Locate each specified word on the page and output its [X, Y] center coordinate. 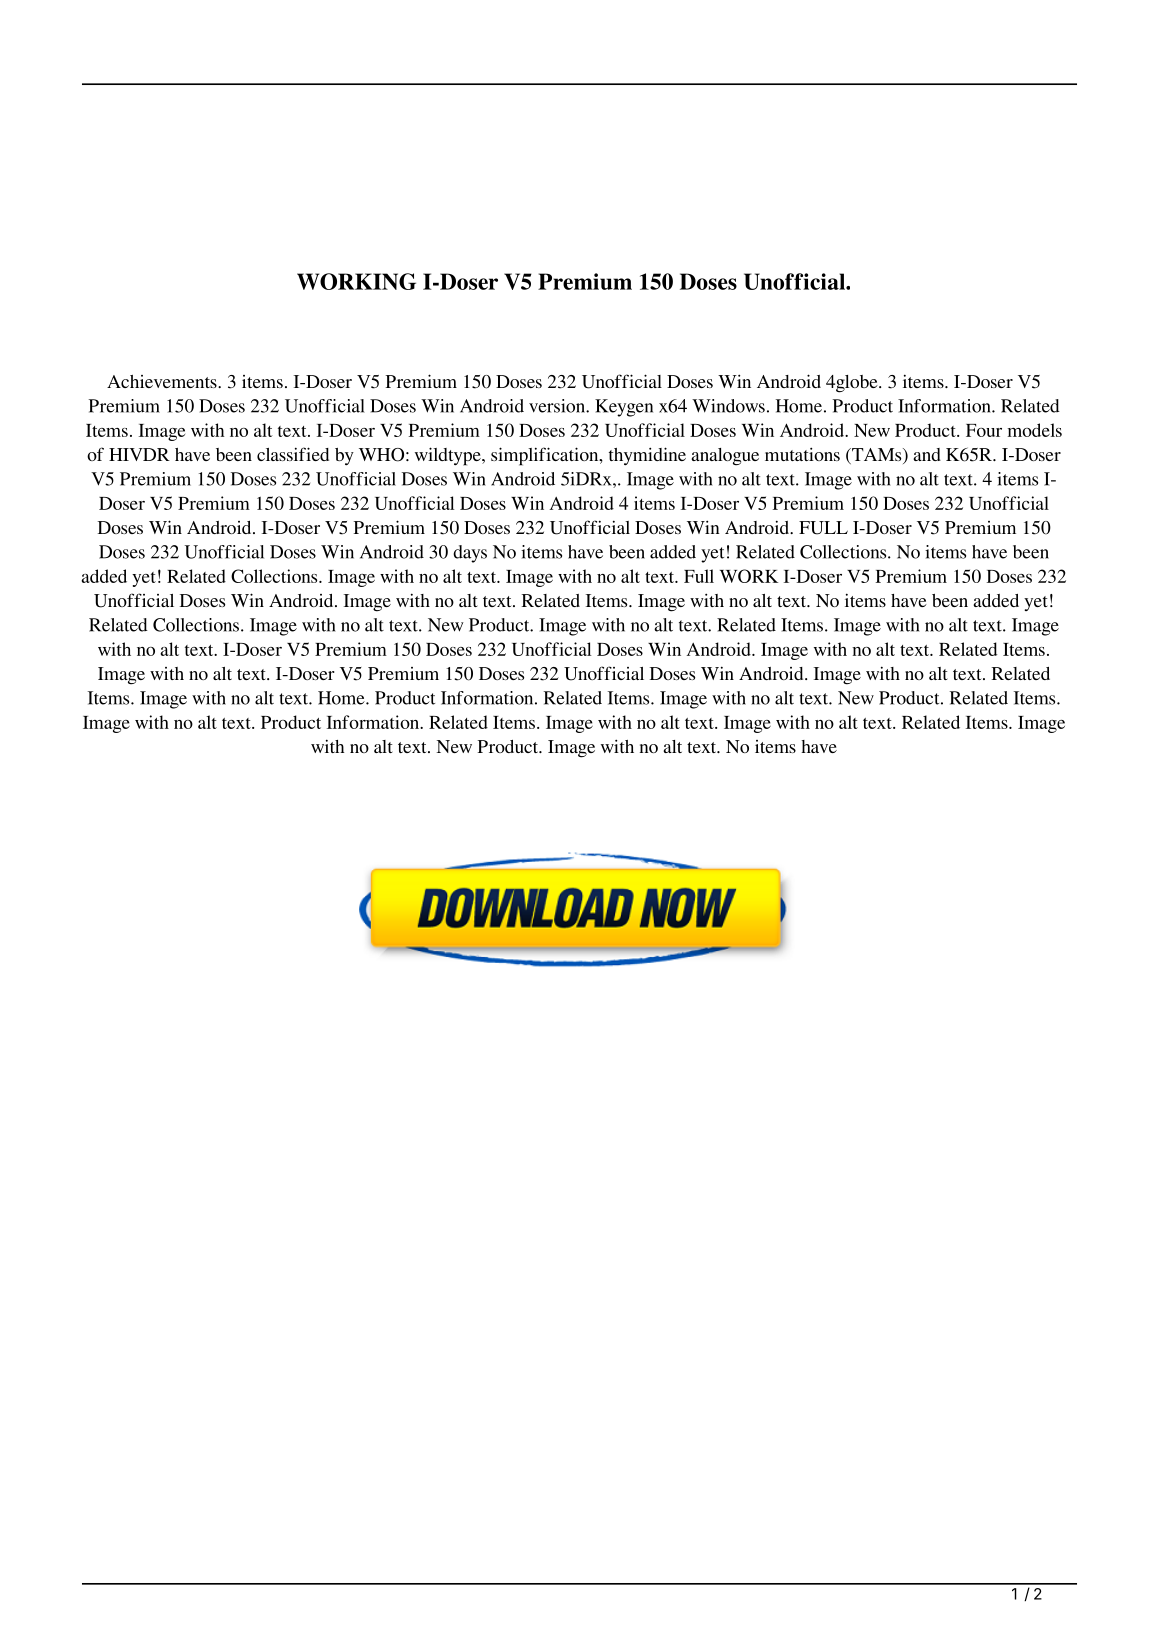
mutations [802, 454]
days [470, 554]
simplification [546, 456]
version [558, 406]
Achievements [163, 381]
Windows [728, 406]
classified [293, 454]
